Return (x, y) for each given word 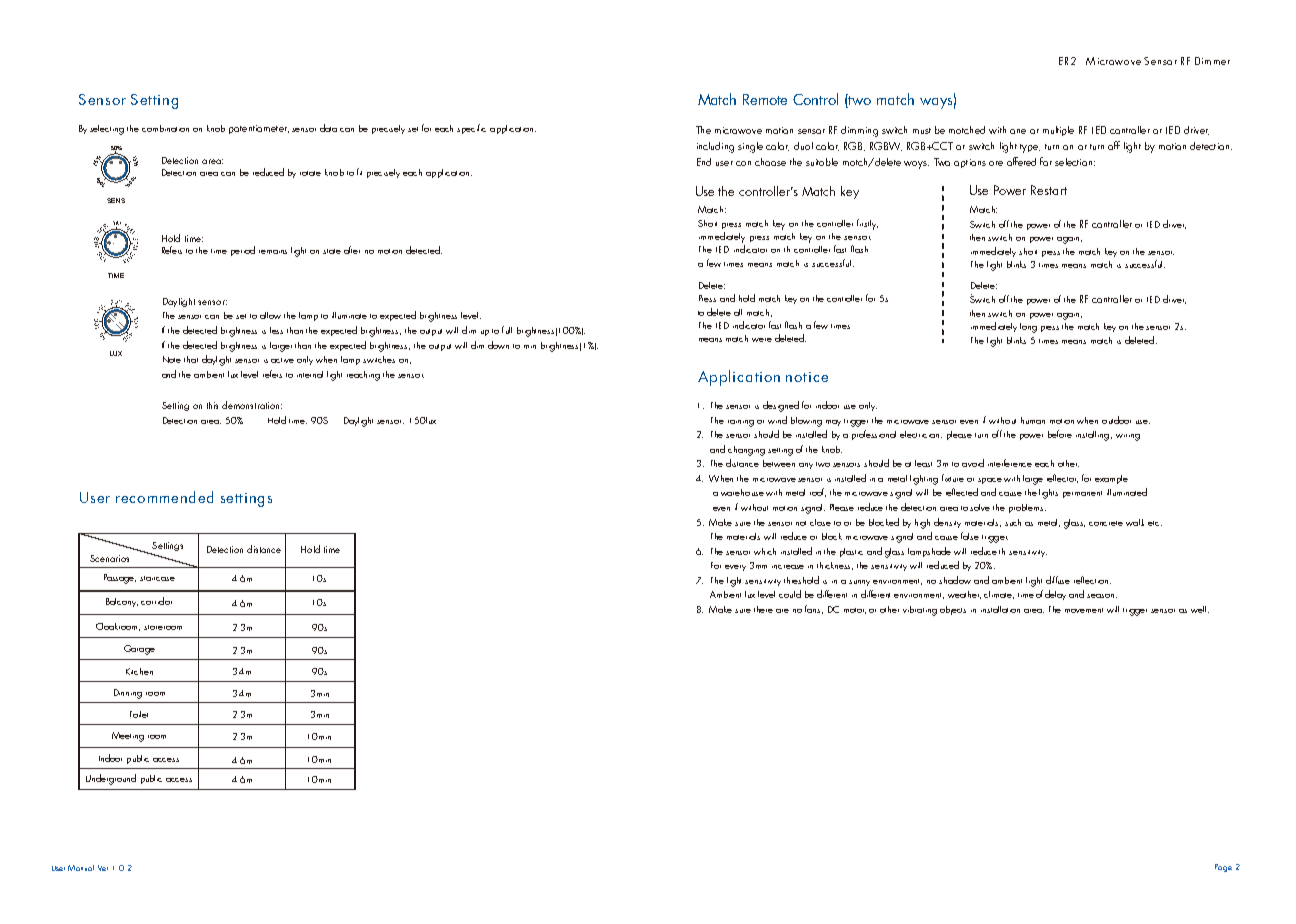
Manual (81, 868)
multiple (1058, 131)
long (1028, 328)
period (243, 251)
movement (1084, 610)
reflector (1062, 478)
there (763, 609)
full (507, 330)
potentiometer (259, 129)
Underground (111, 779)
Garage (139, 650)
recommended (164, 497)
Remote (765, 99)
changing (746, 451)
